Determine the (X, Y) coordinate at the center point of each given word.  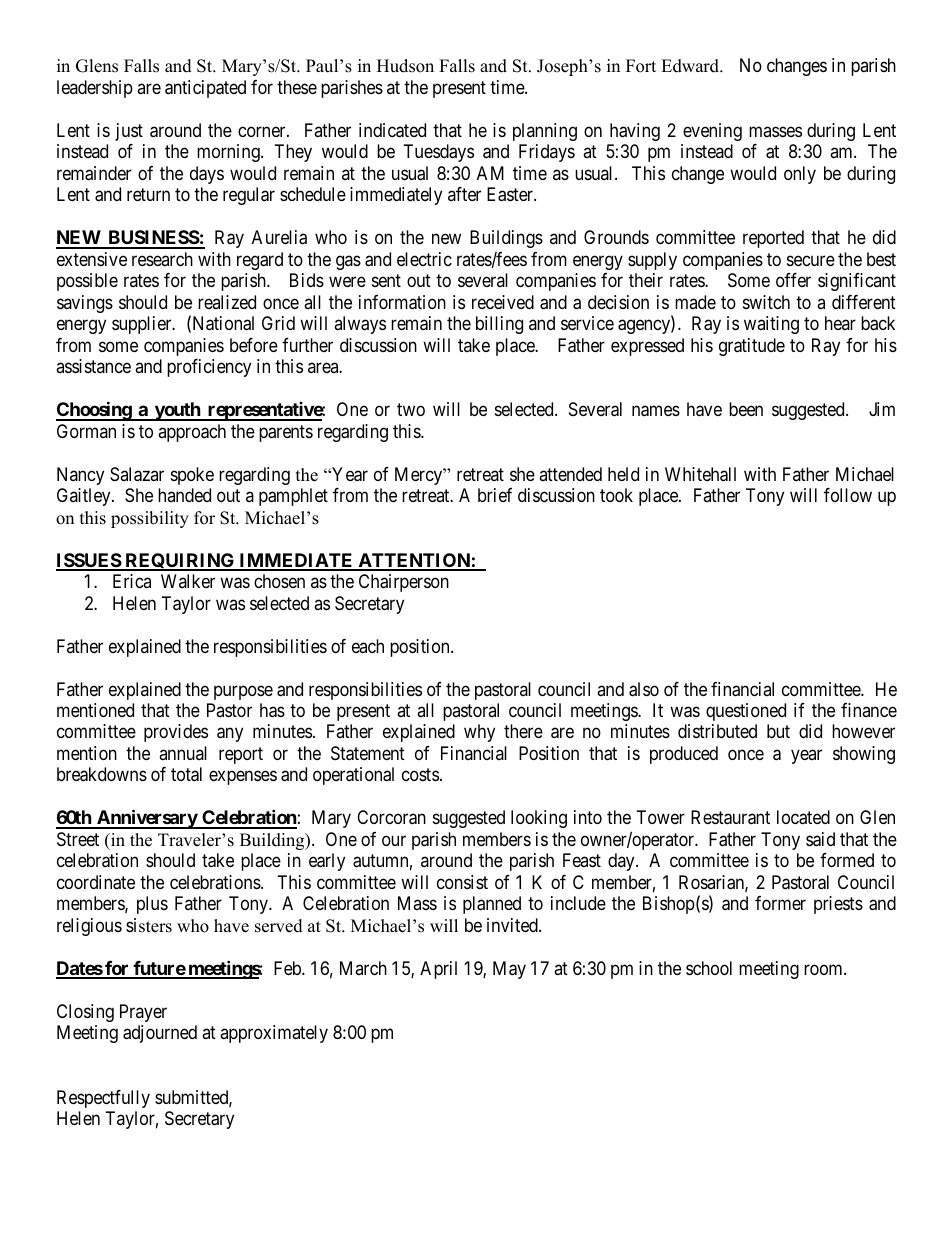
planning (545, 132)
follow (848, 495)
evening (712, 132)
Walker (188, 581)
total (186, 774)
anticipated (205, 89)
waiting (771, 325)
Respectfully (103, 1099)
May (509, 970)
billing (499, 325)
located (803, 817)
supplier (143, 325)
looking (539, 819)
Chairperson (404, 583)
